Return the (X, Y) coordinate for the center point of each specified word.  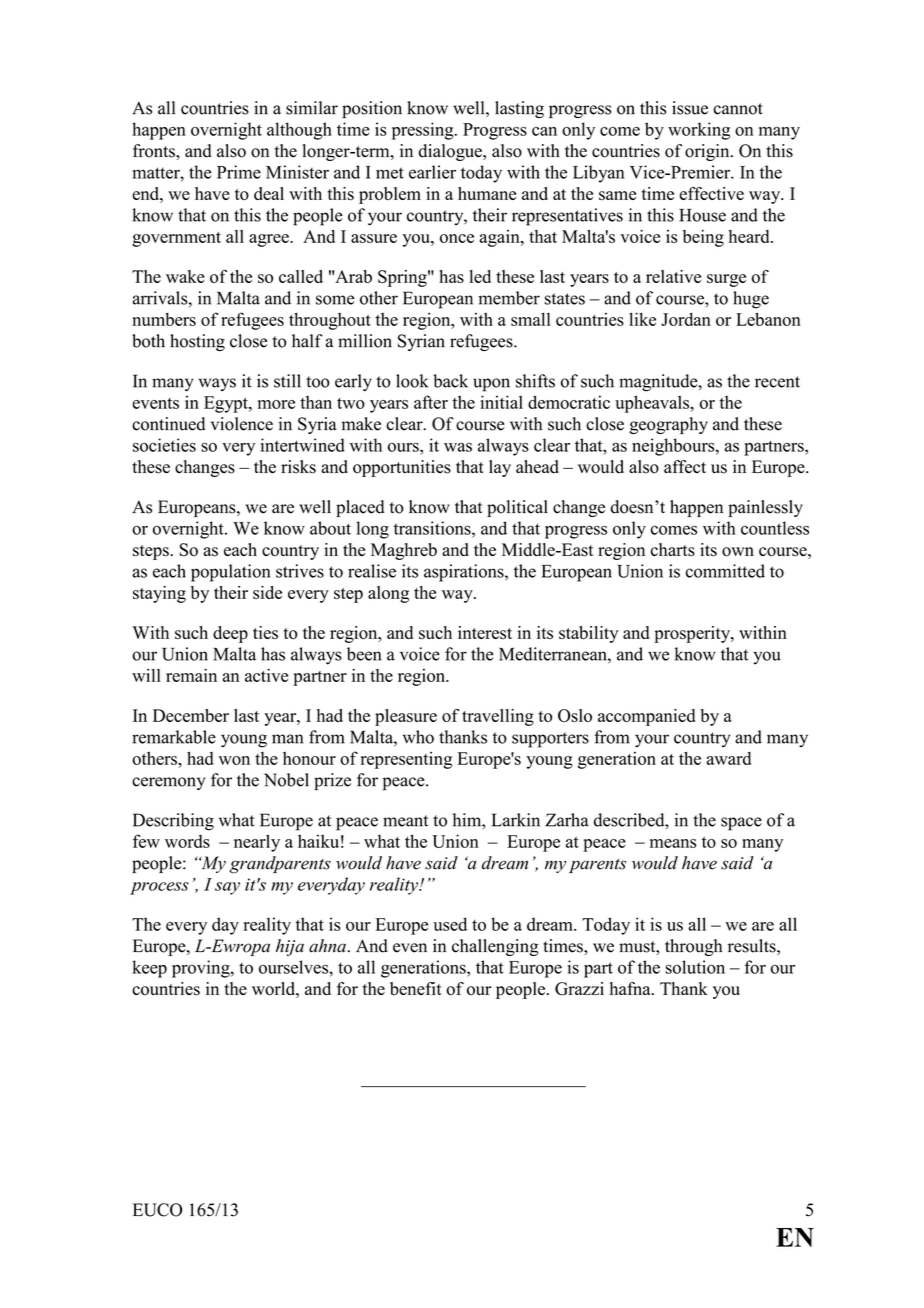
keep (149, 969)
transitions (433, 528)
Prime (239, 172)
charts (673, 550)
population (231, 573)
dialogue (451, 152)
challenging (495, 947)
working (699, 131)
